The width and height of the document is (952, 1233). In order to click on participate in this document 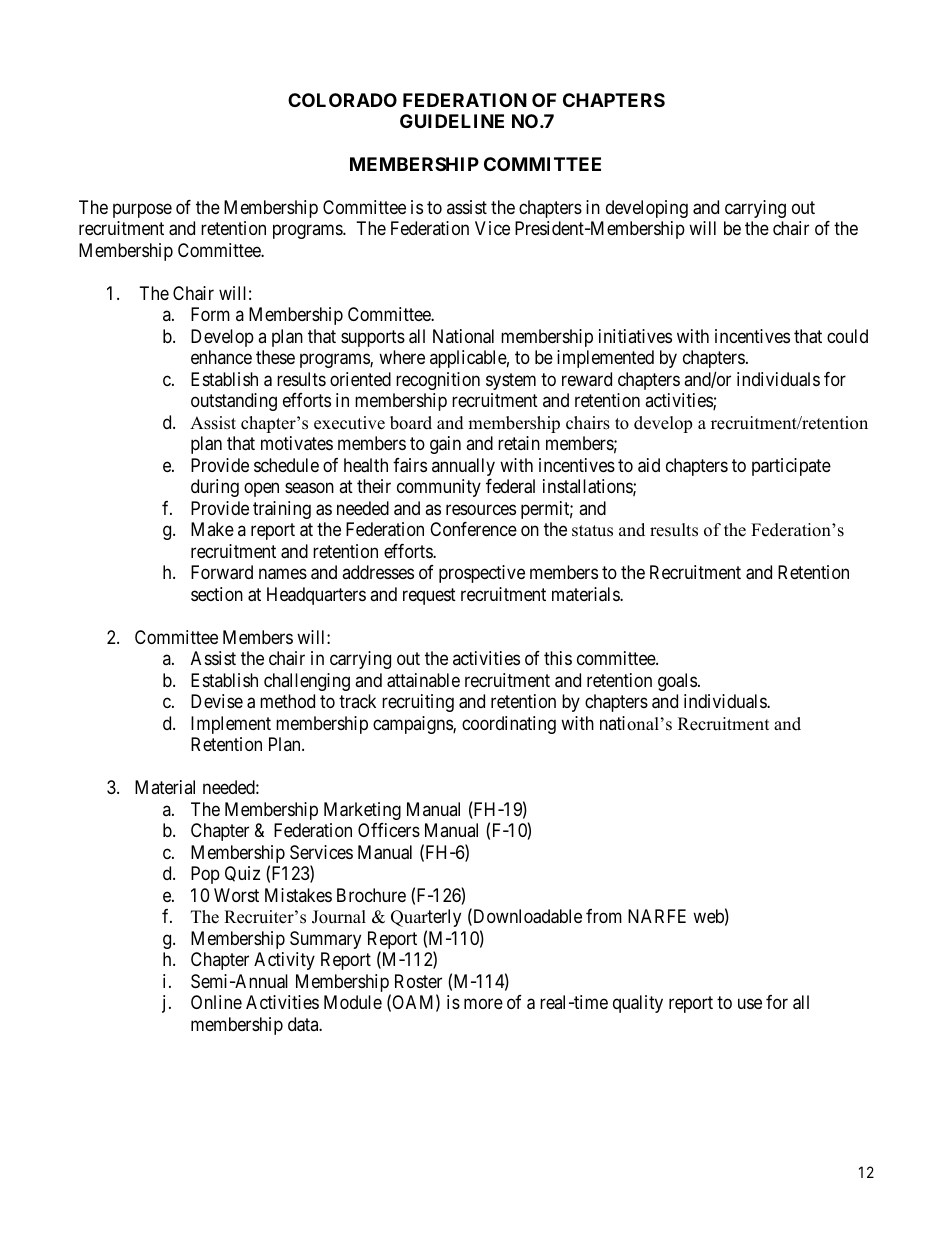, I will do `click(791, 467)`.
